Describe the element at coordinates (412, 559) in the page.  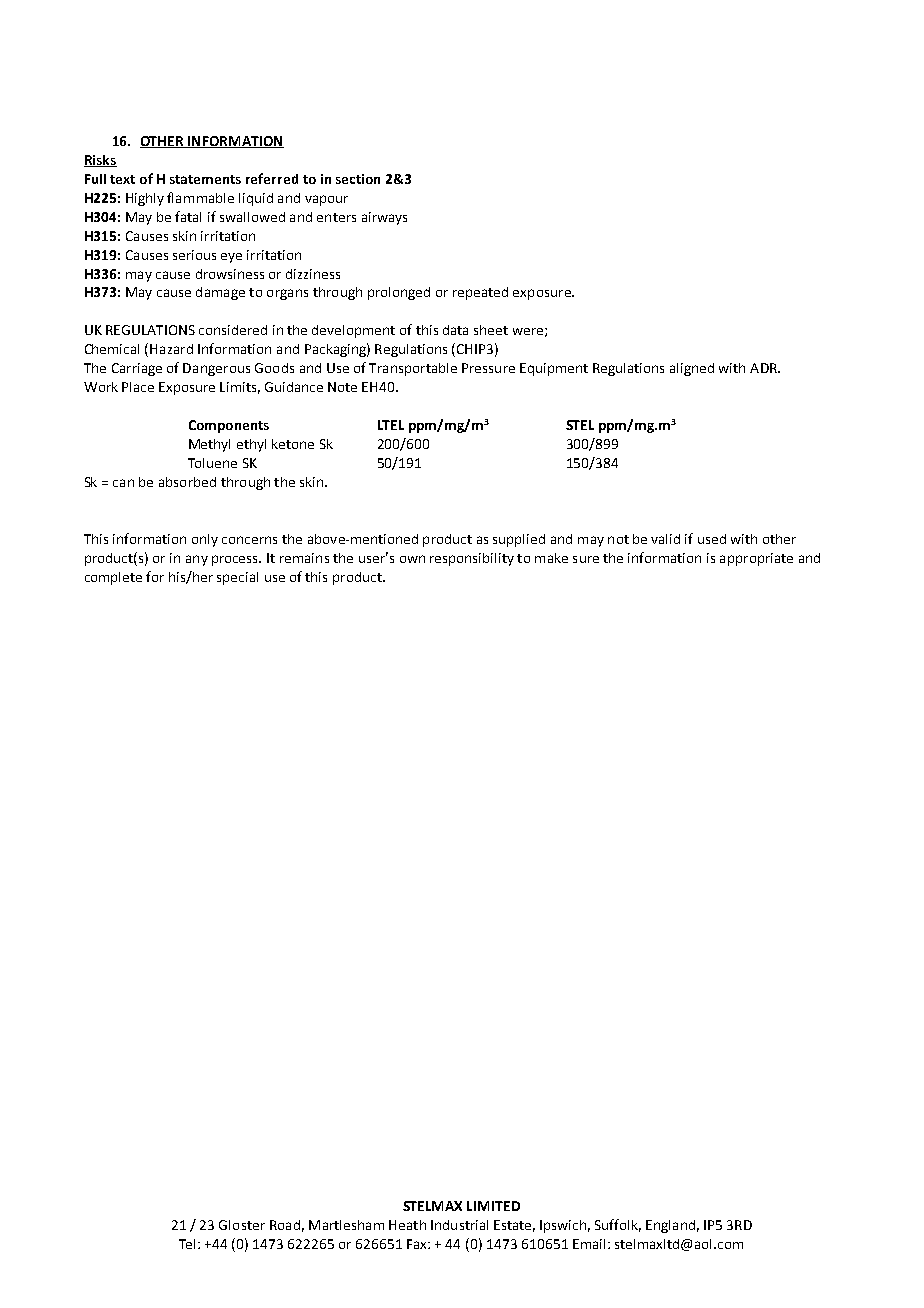
I see `own` at that location.
